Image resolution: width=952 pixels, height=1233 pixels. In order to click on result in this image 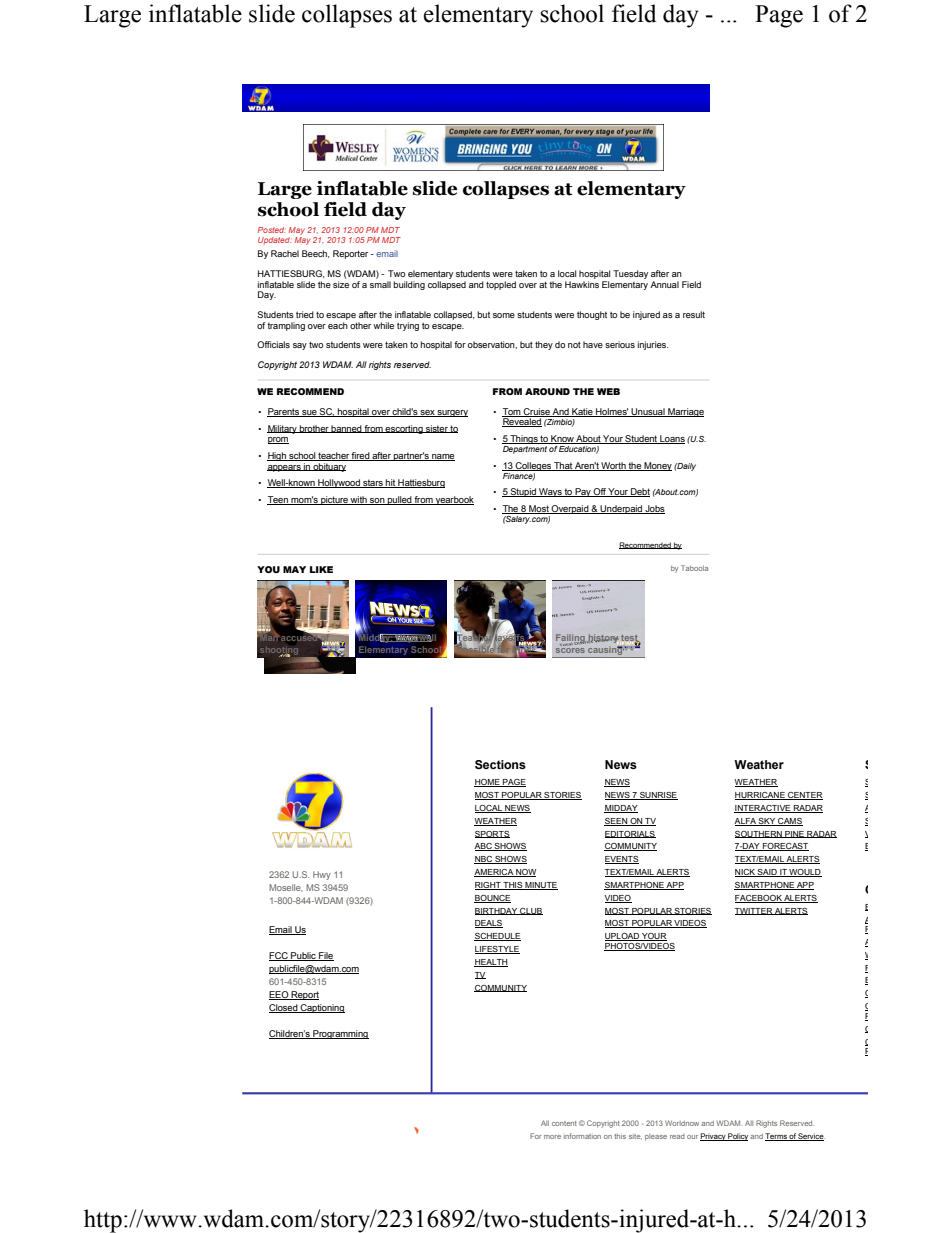, I will do `click(694, 314)`.
